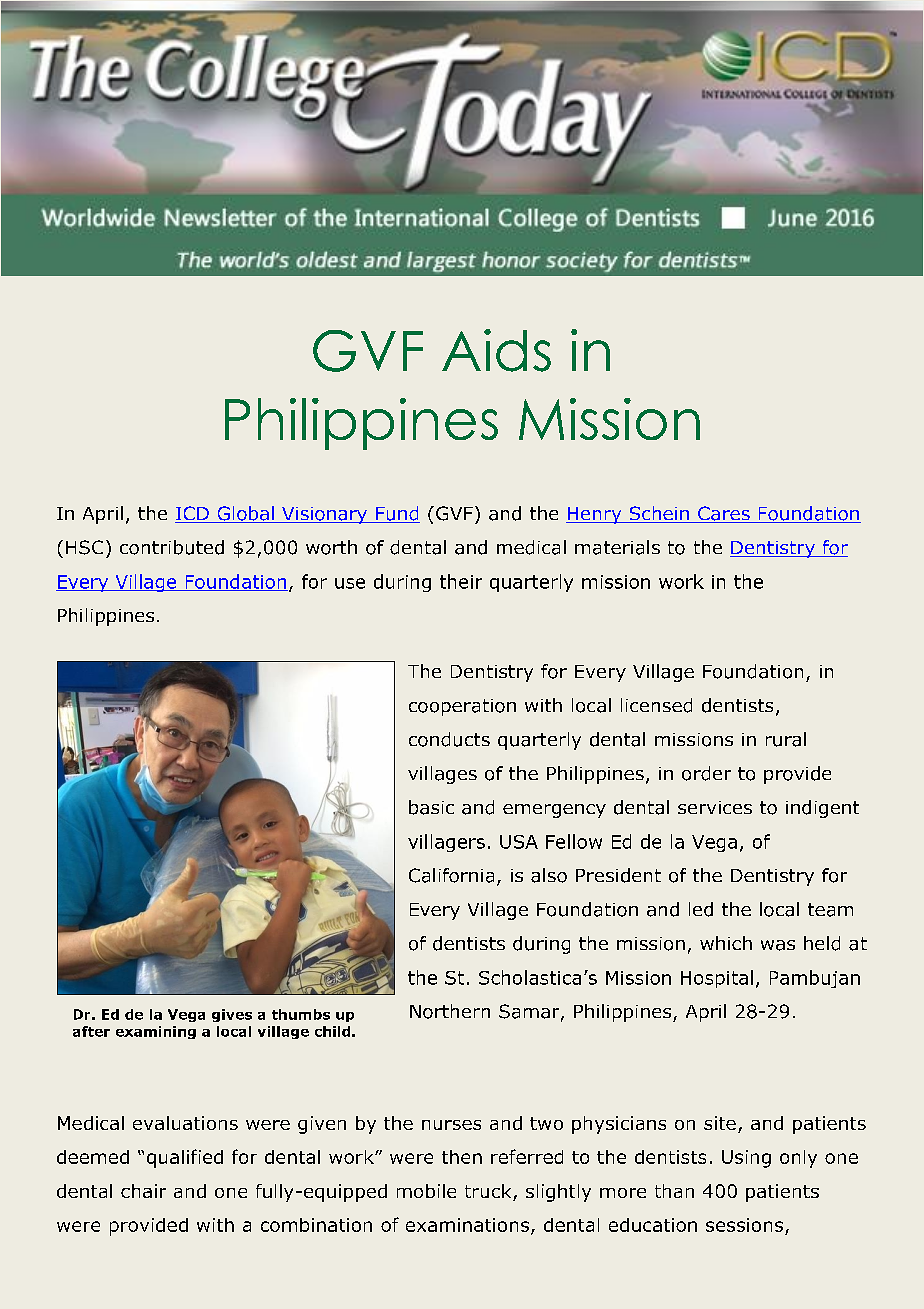 This image has width=924, height=1309. What do you see at coordinates (232, 1015) in the image?
I see `gives` at bounding box center [232, 1015].
